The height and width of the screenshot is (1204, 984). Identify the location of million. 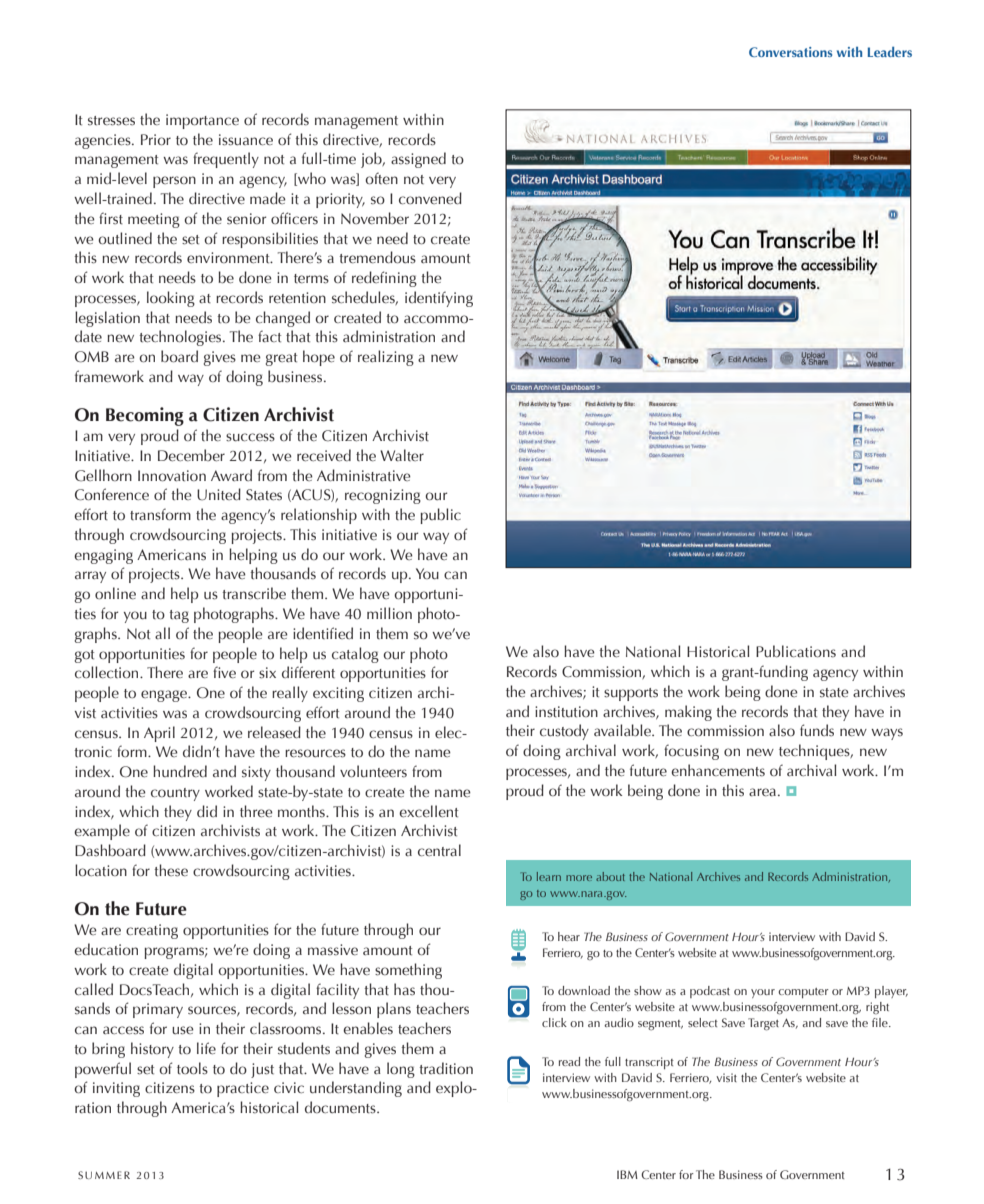
(389, 613).
